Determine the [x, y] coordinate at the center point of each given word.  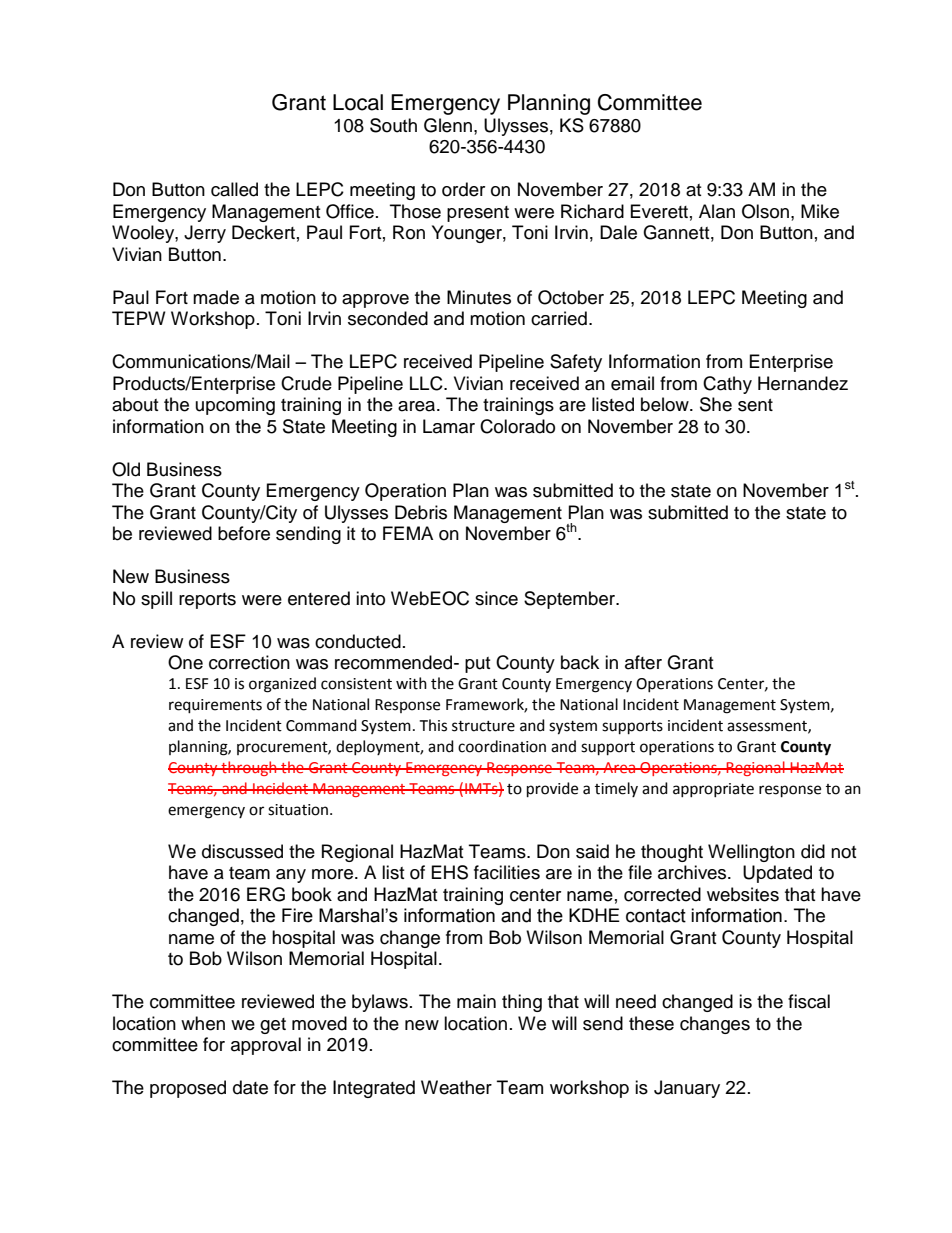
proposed [188, 1089]
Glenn [448, 125]
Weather [456, 1087]
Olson [765, 211]
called [234, 189]
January [687, 1089]
